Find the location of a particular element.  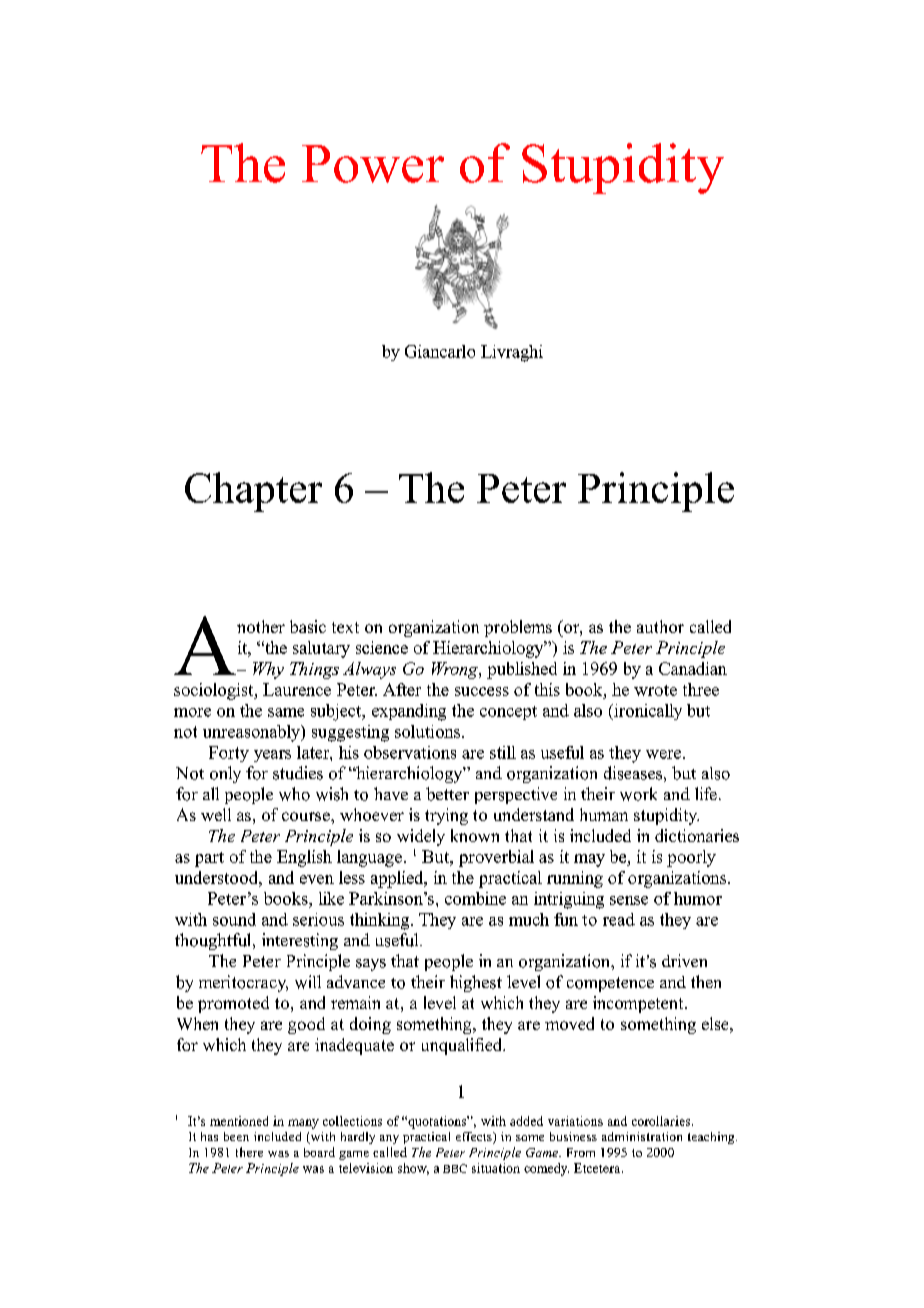

there is located at coordinates (249, 1152).
